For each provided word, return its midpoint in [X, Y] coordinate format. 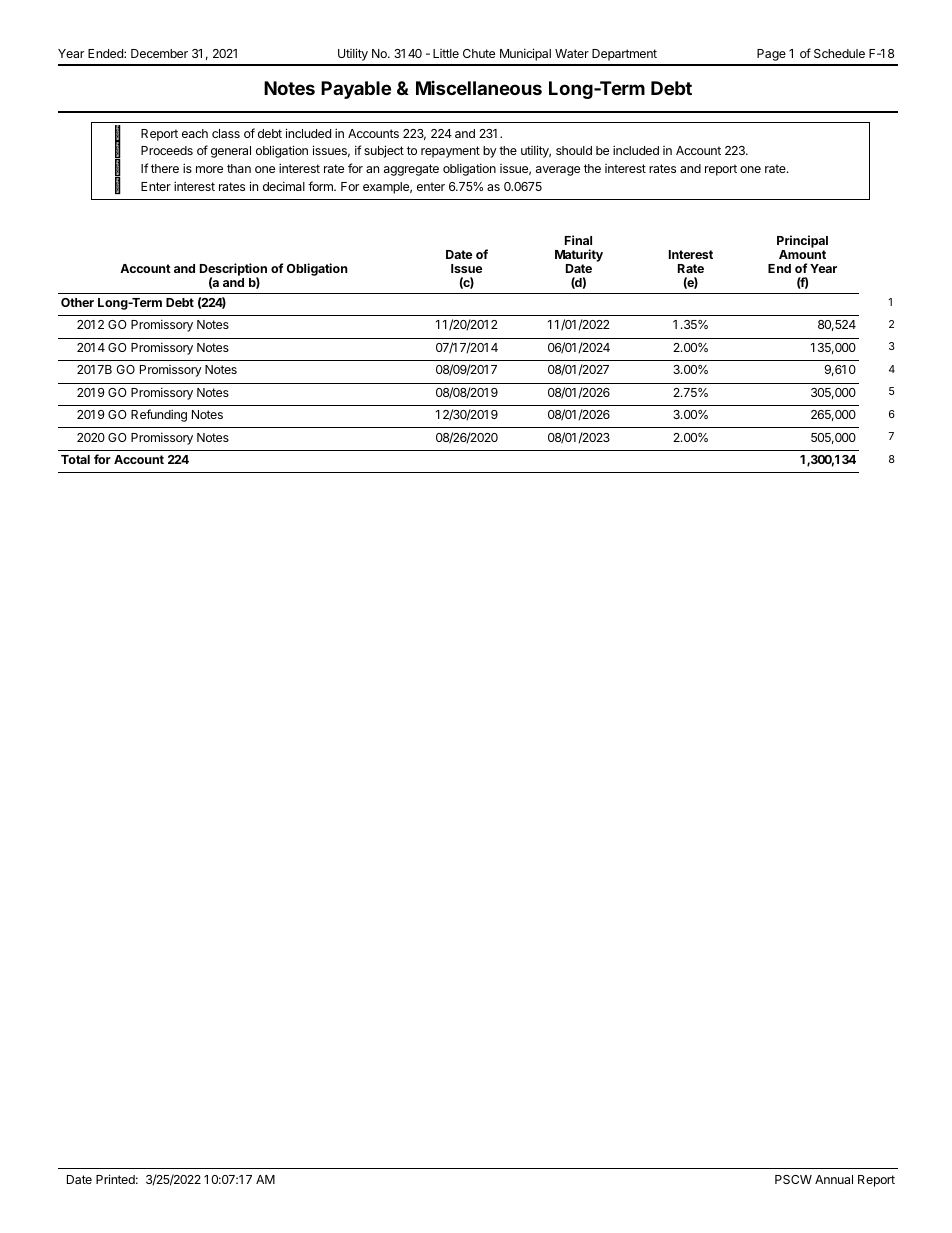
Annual [834, 1179]
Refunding [159, 415]
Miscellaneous [479, 88]
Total [75, 459]
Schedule [839, 53]
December [159, 53]
